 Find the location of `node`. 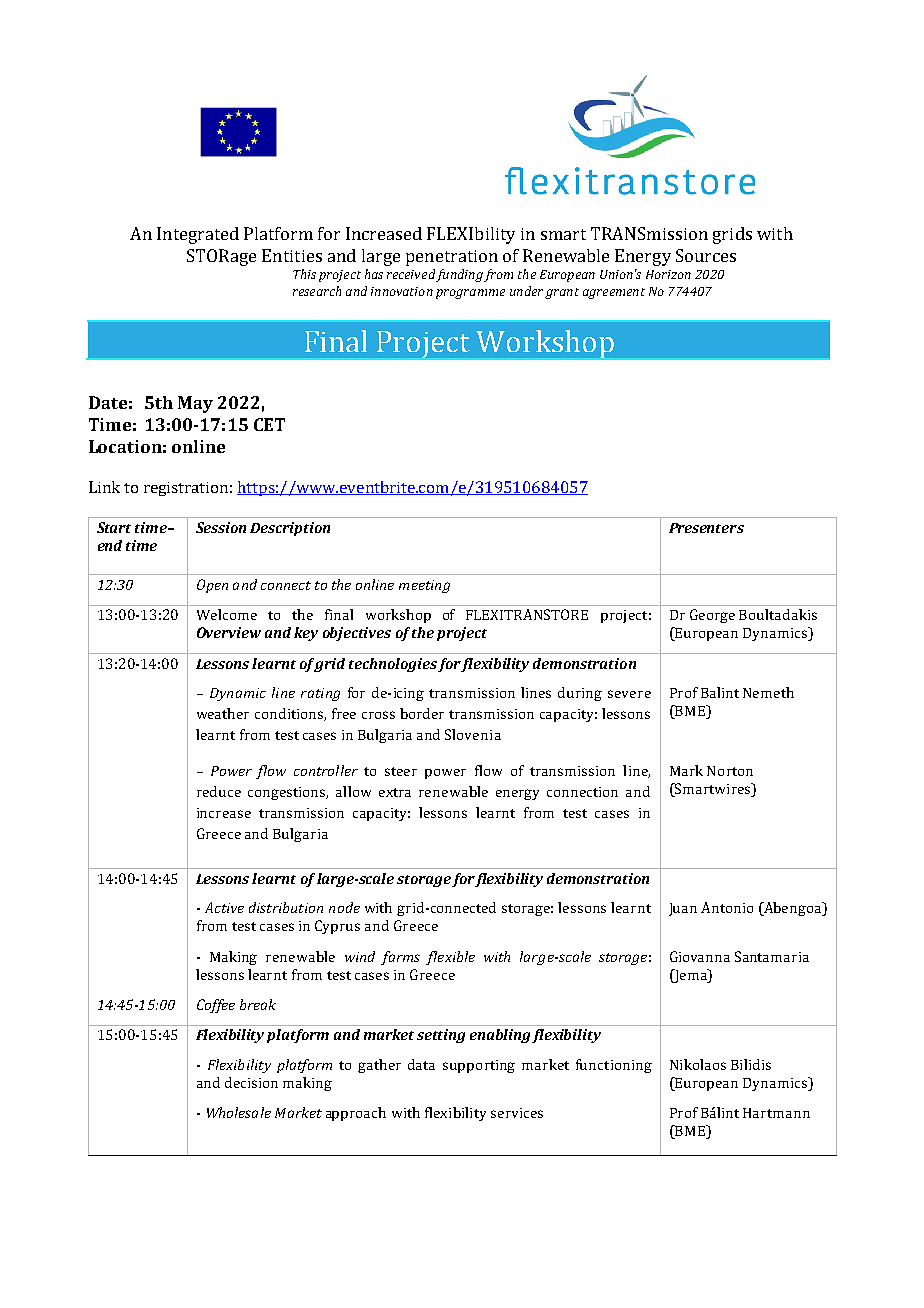

node is located at coordinates (344, 907).
